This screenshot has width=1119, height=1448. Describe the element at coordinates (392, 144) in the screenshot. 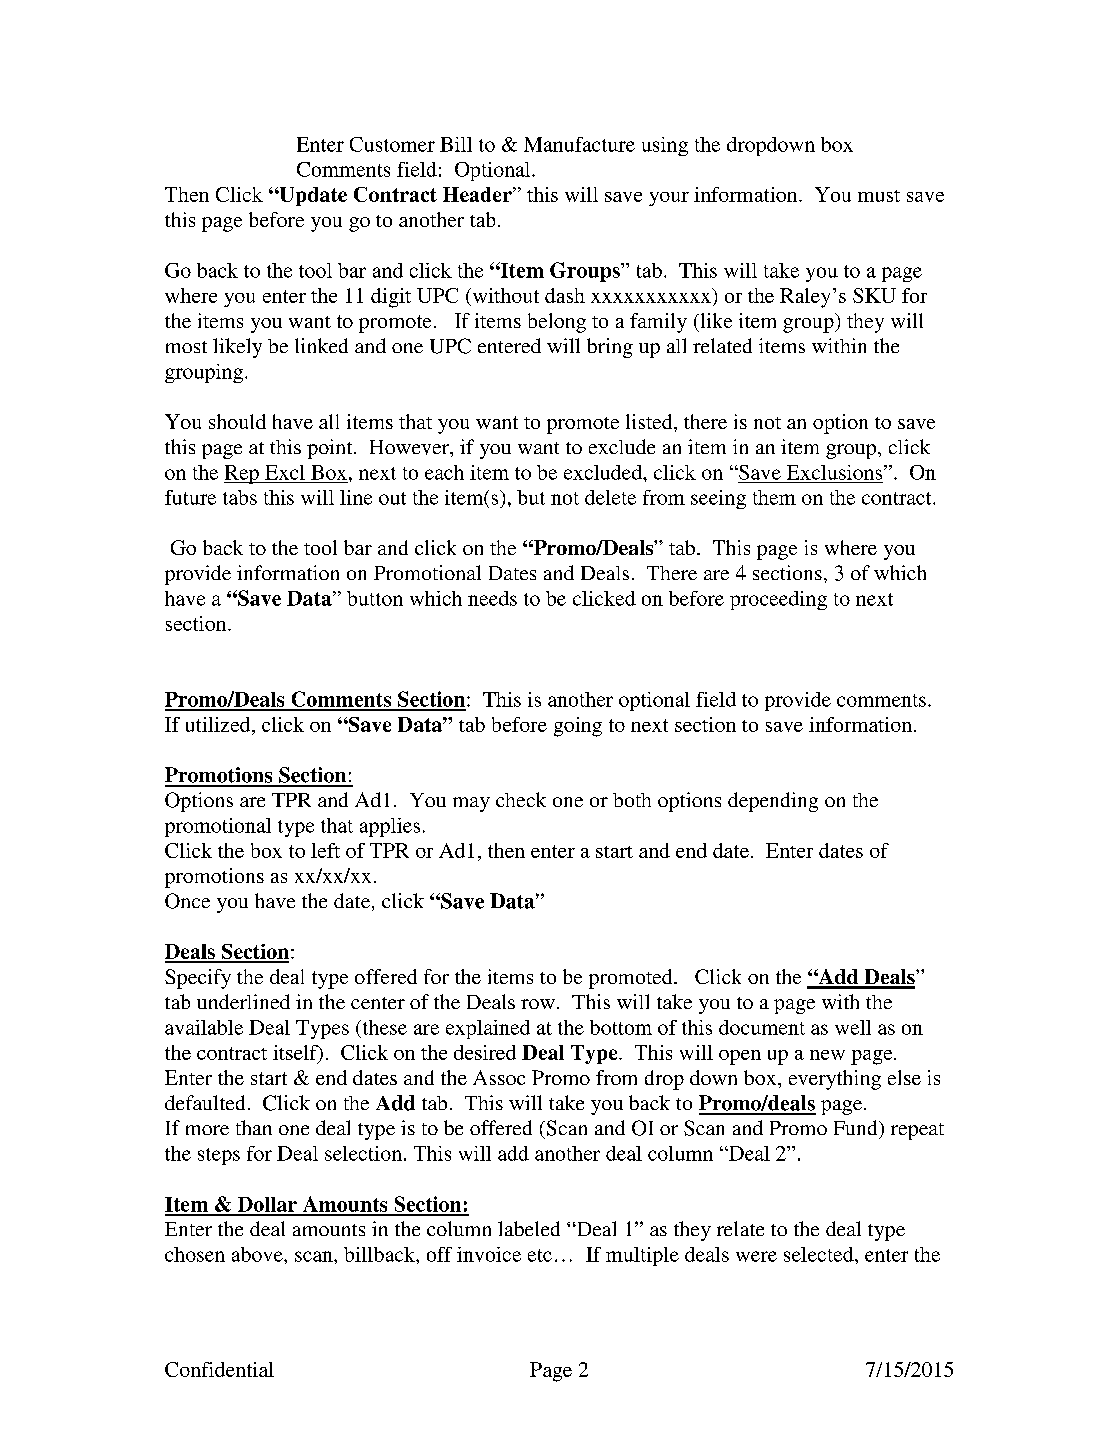

I see `Customer` at that location.
